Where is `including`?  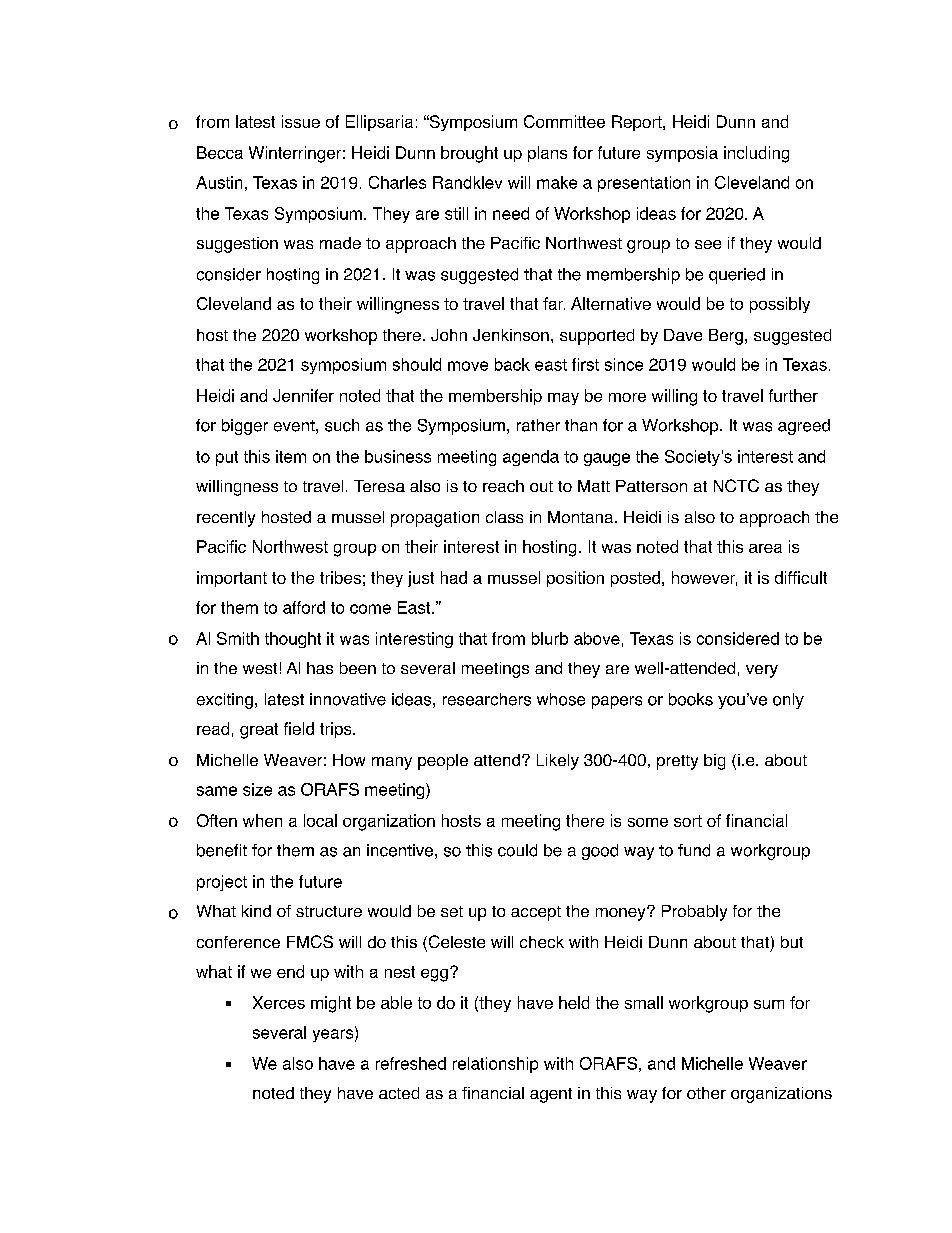 including is located at coordinates (756, 154).
